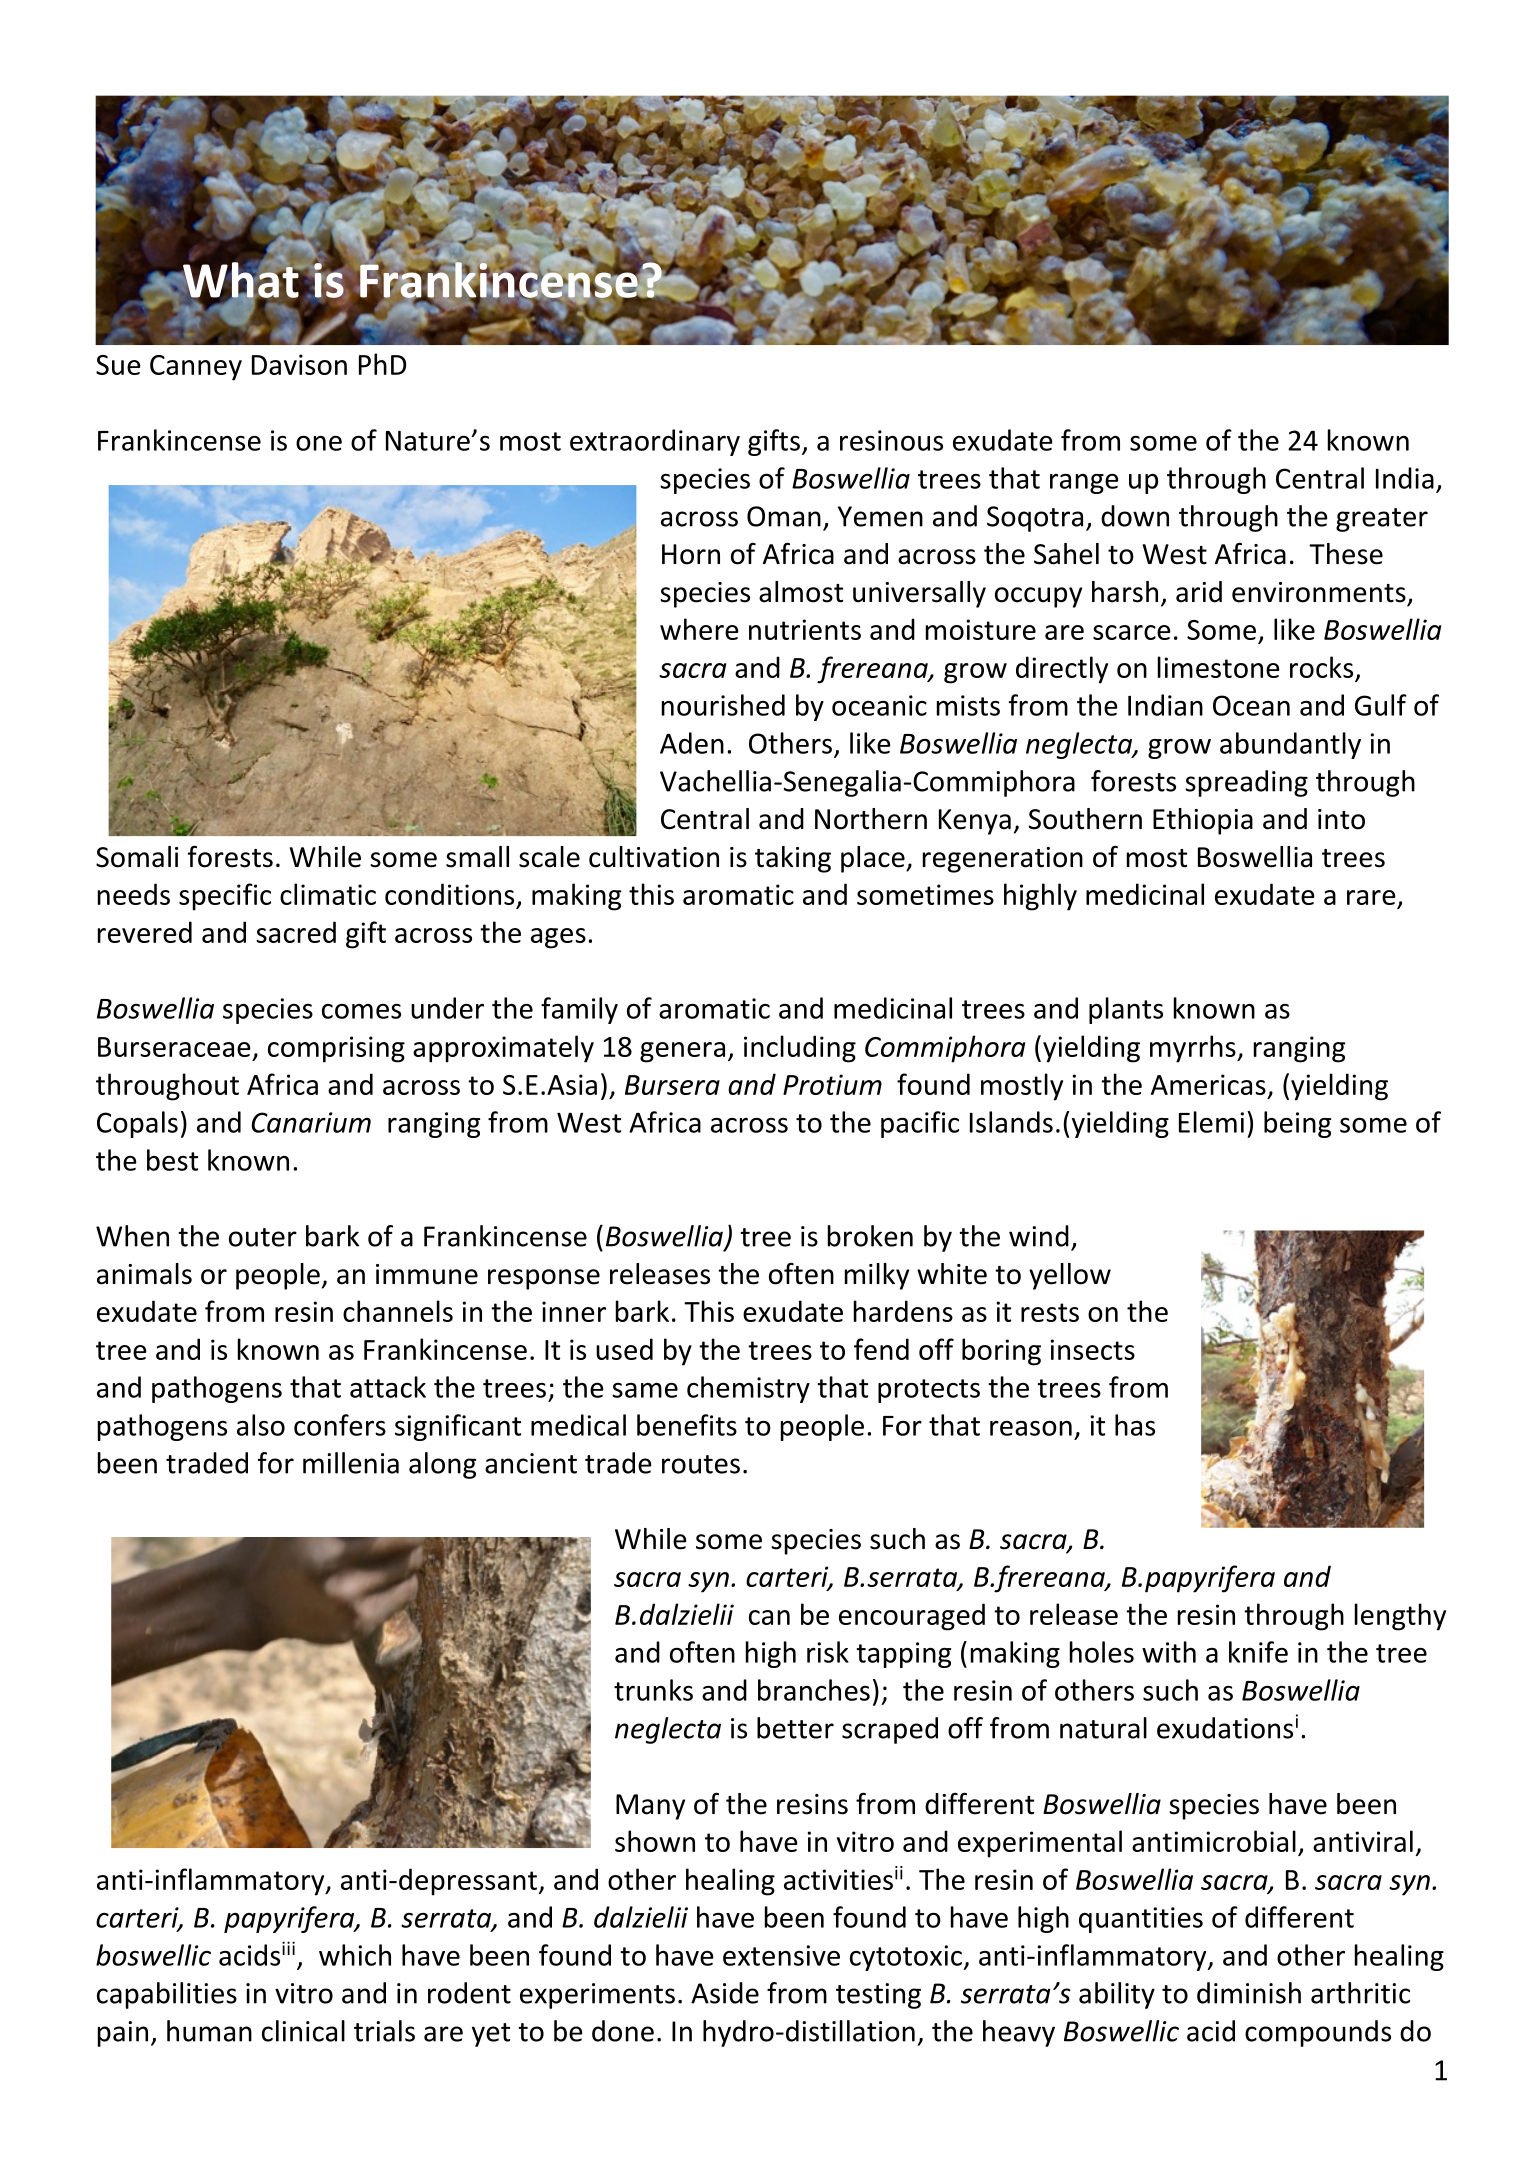  I want to click on outer, so click(263, 1237).
